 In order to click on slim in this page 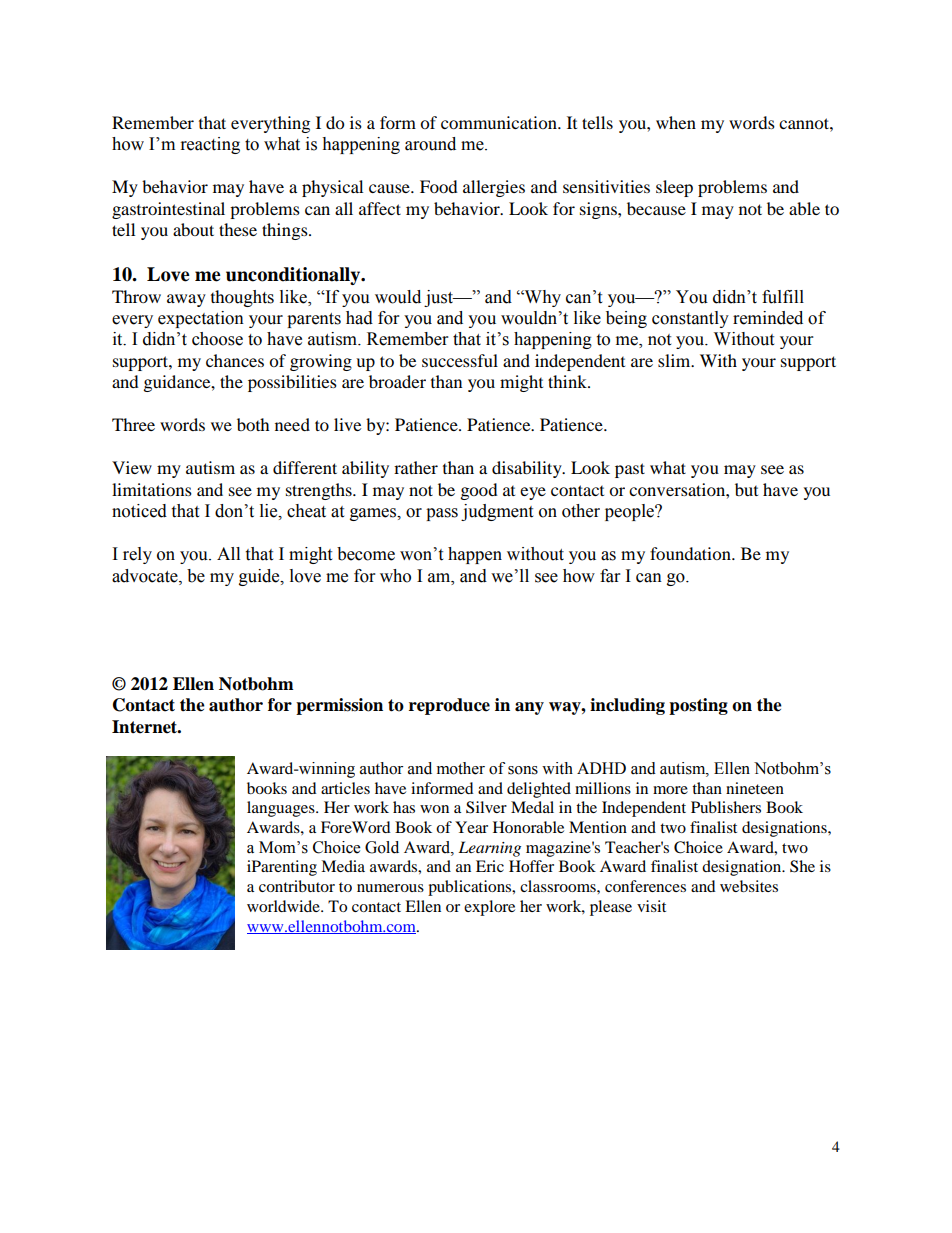, I will do `click(675, 360)`.
